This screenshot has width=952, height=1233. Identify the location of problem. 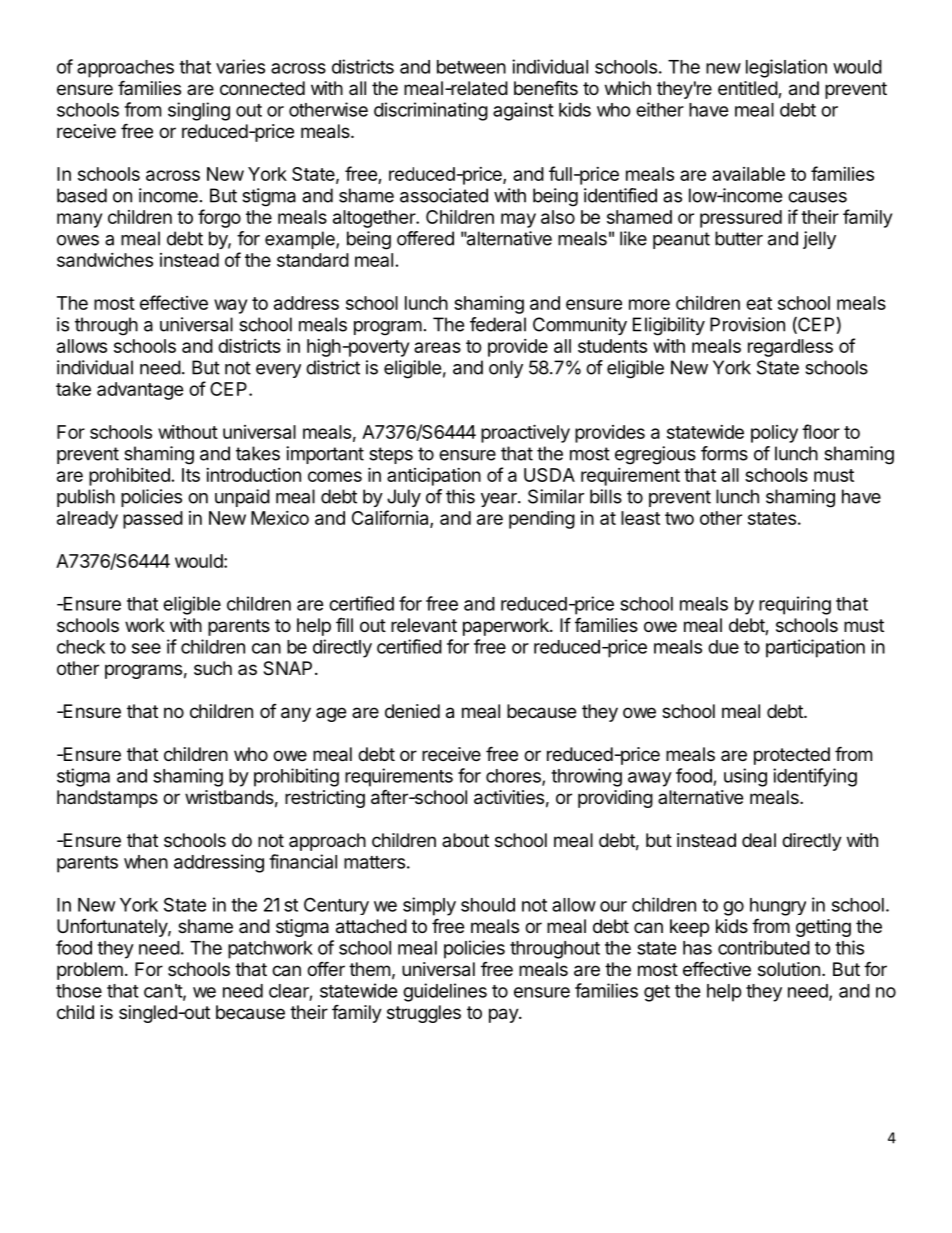
(90, 971).
